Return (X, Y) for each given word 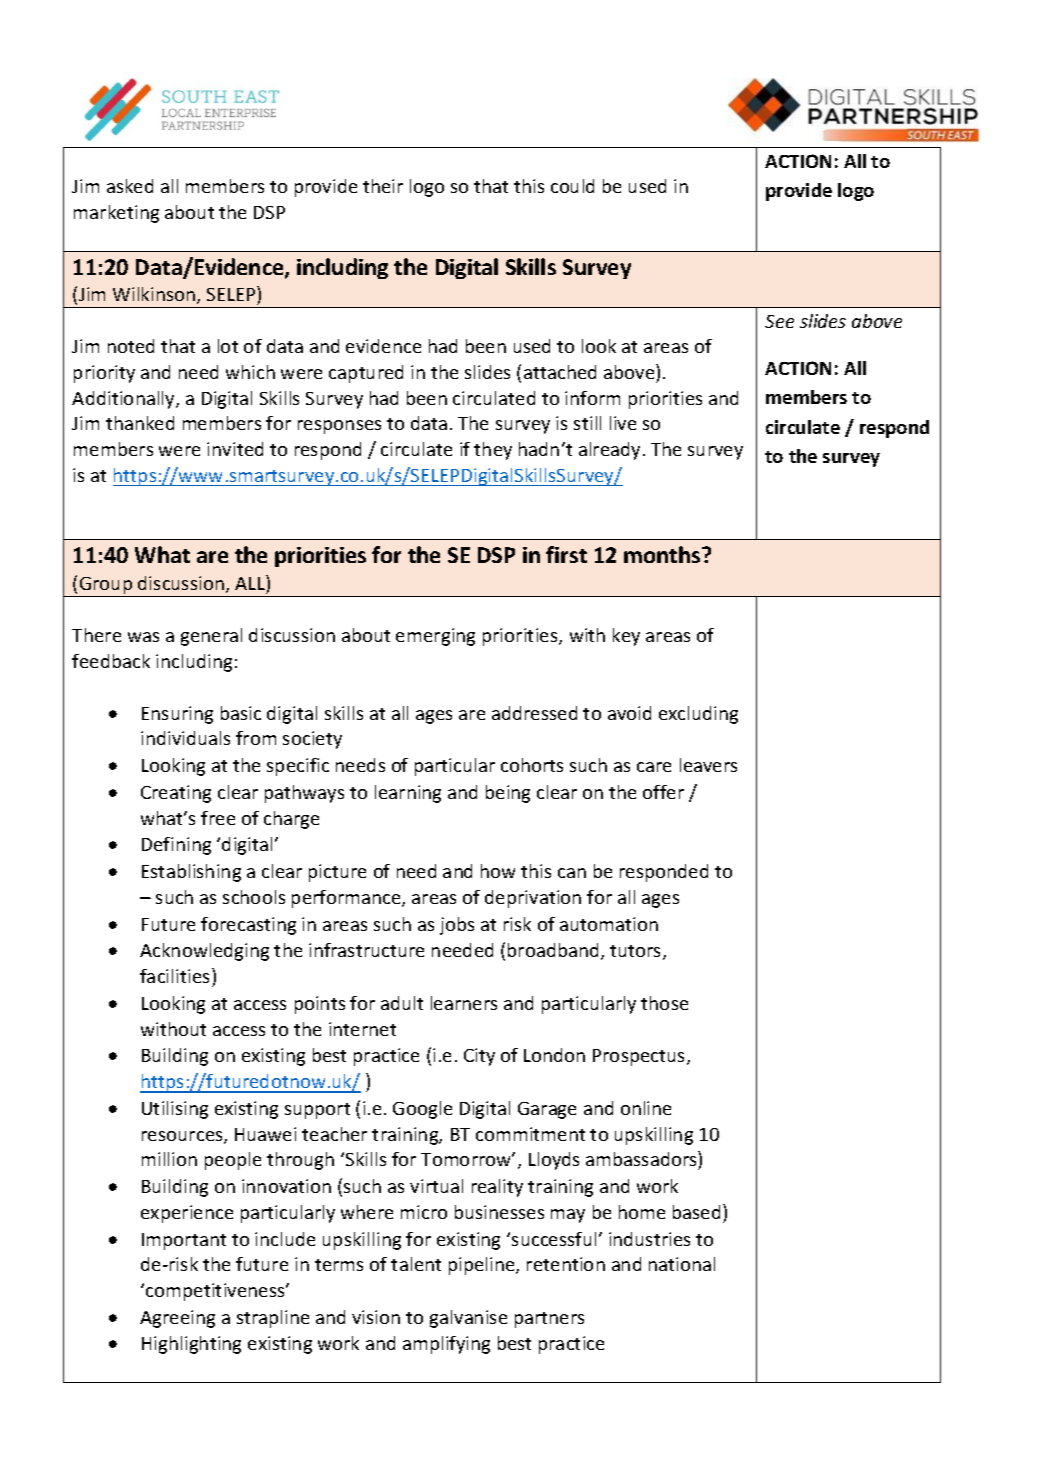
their (383, 186)
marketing (116, 214)
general (211, 637)
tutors (637, 952)
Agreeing (177, 1319)
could (572, 186)
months (663, 554)
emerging (435, 637)
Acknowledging (204, 952)
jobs (457, 926)
